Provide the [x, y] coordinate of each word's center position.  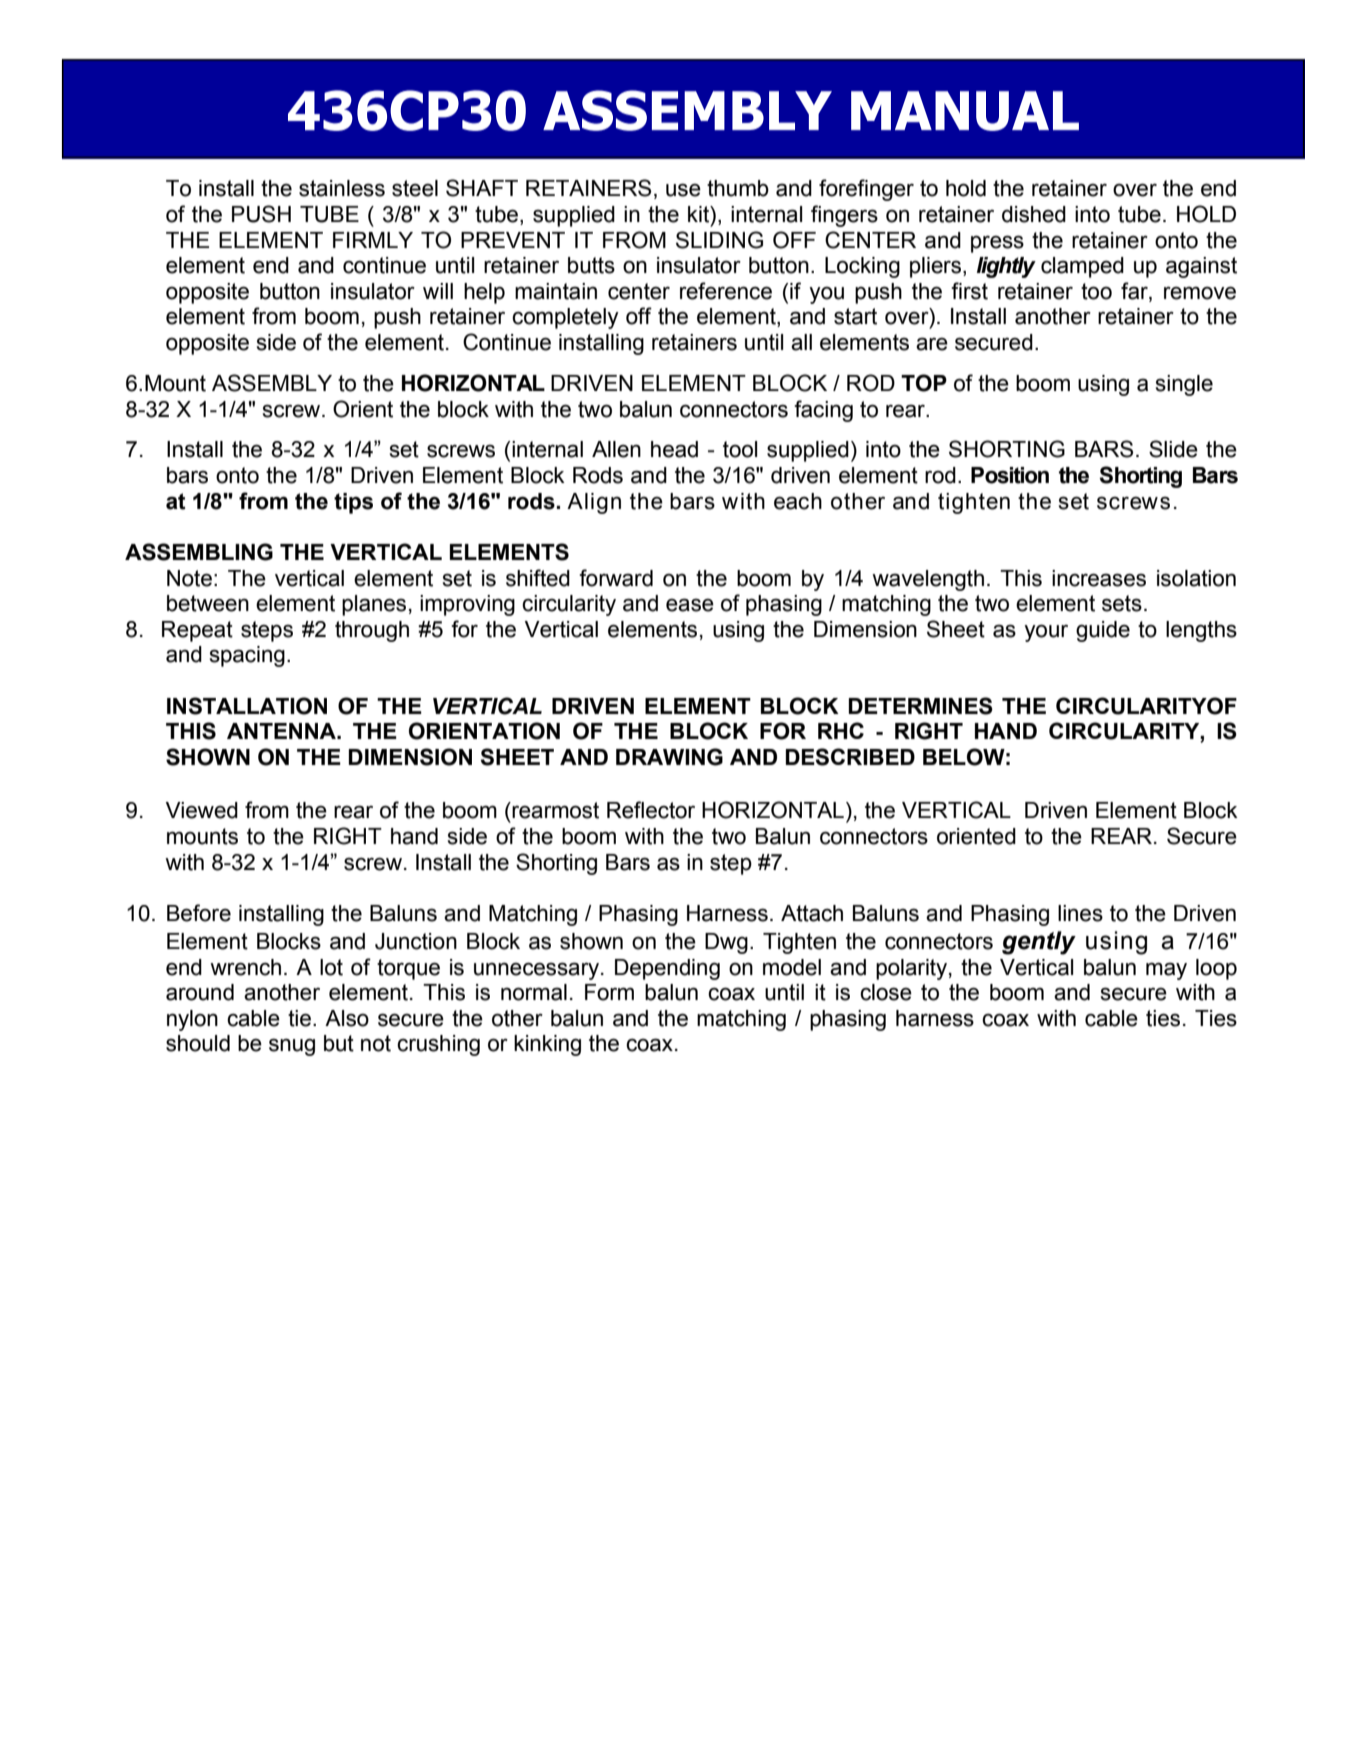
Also [347, 1018]
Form [609, 992]
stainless [342, 188]
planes [374, 605]
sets [1122, 603]
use [683, 190]
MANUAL [965, 111]
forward [616, 578]
